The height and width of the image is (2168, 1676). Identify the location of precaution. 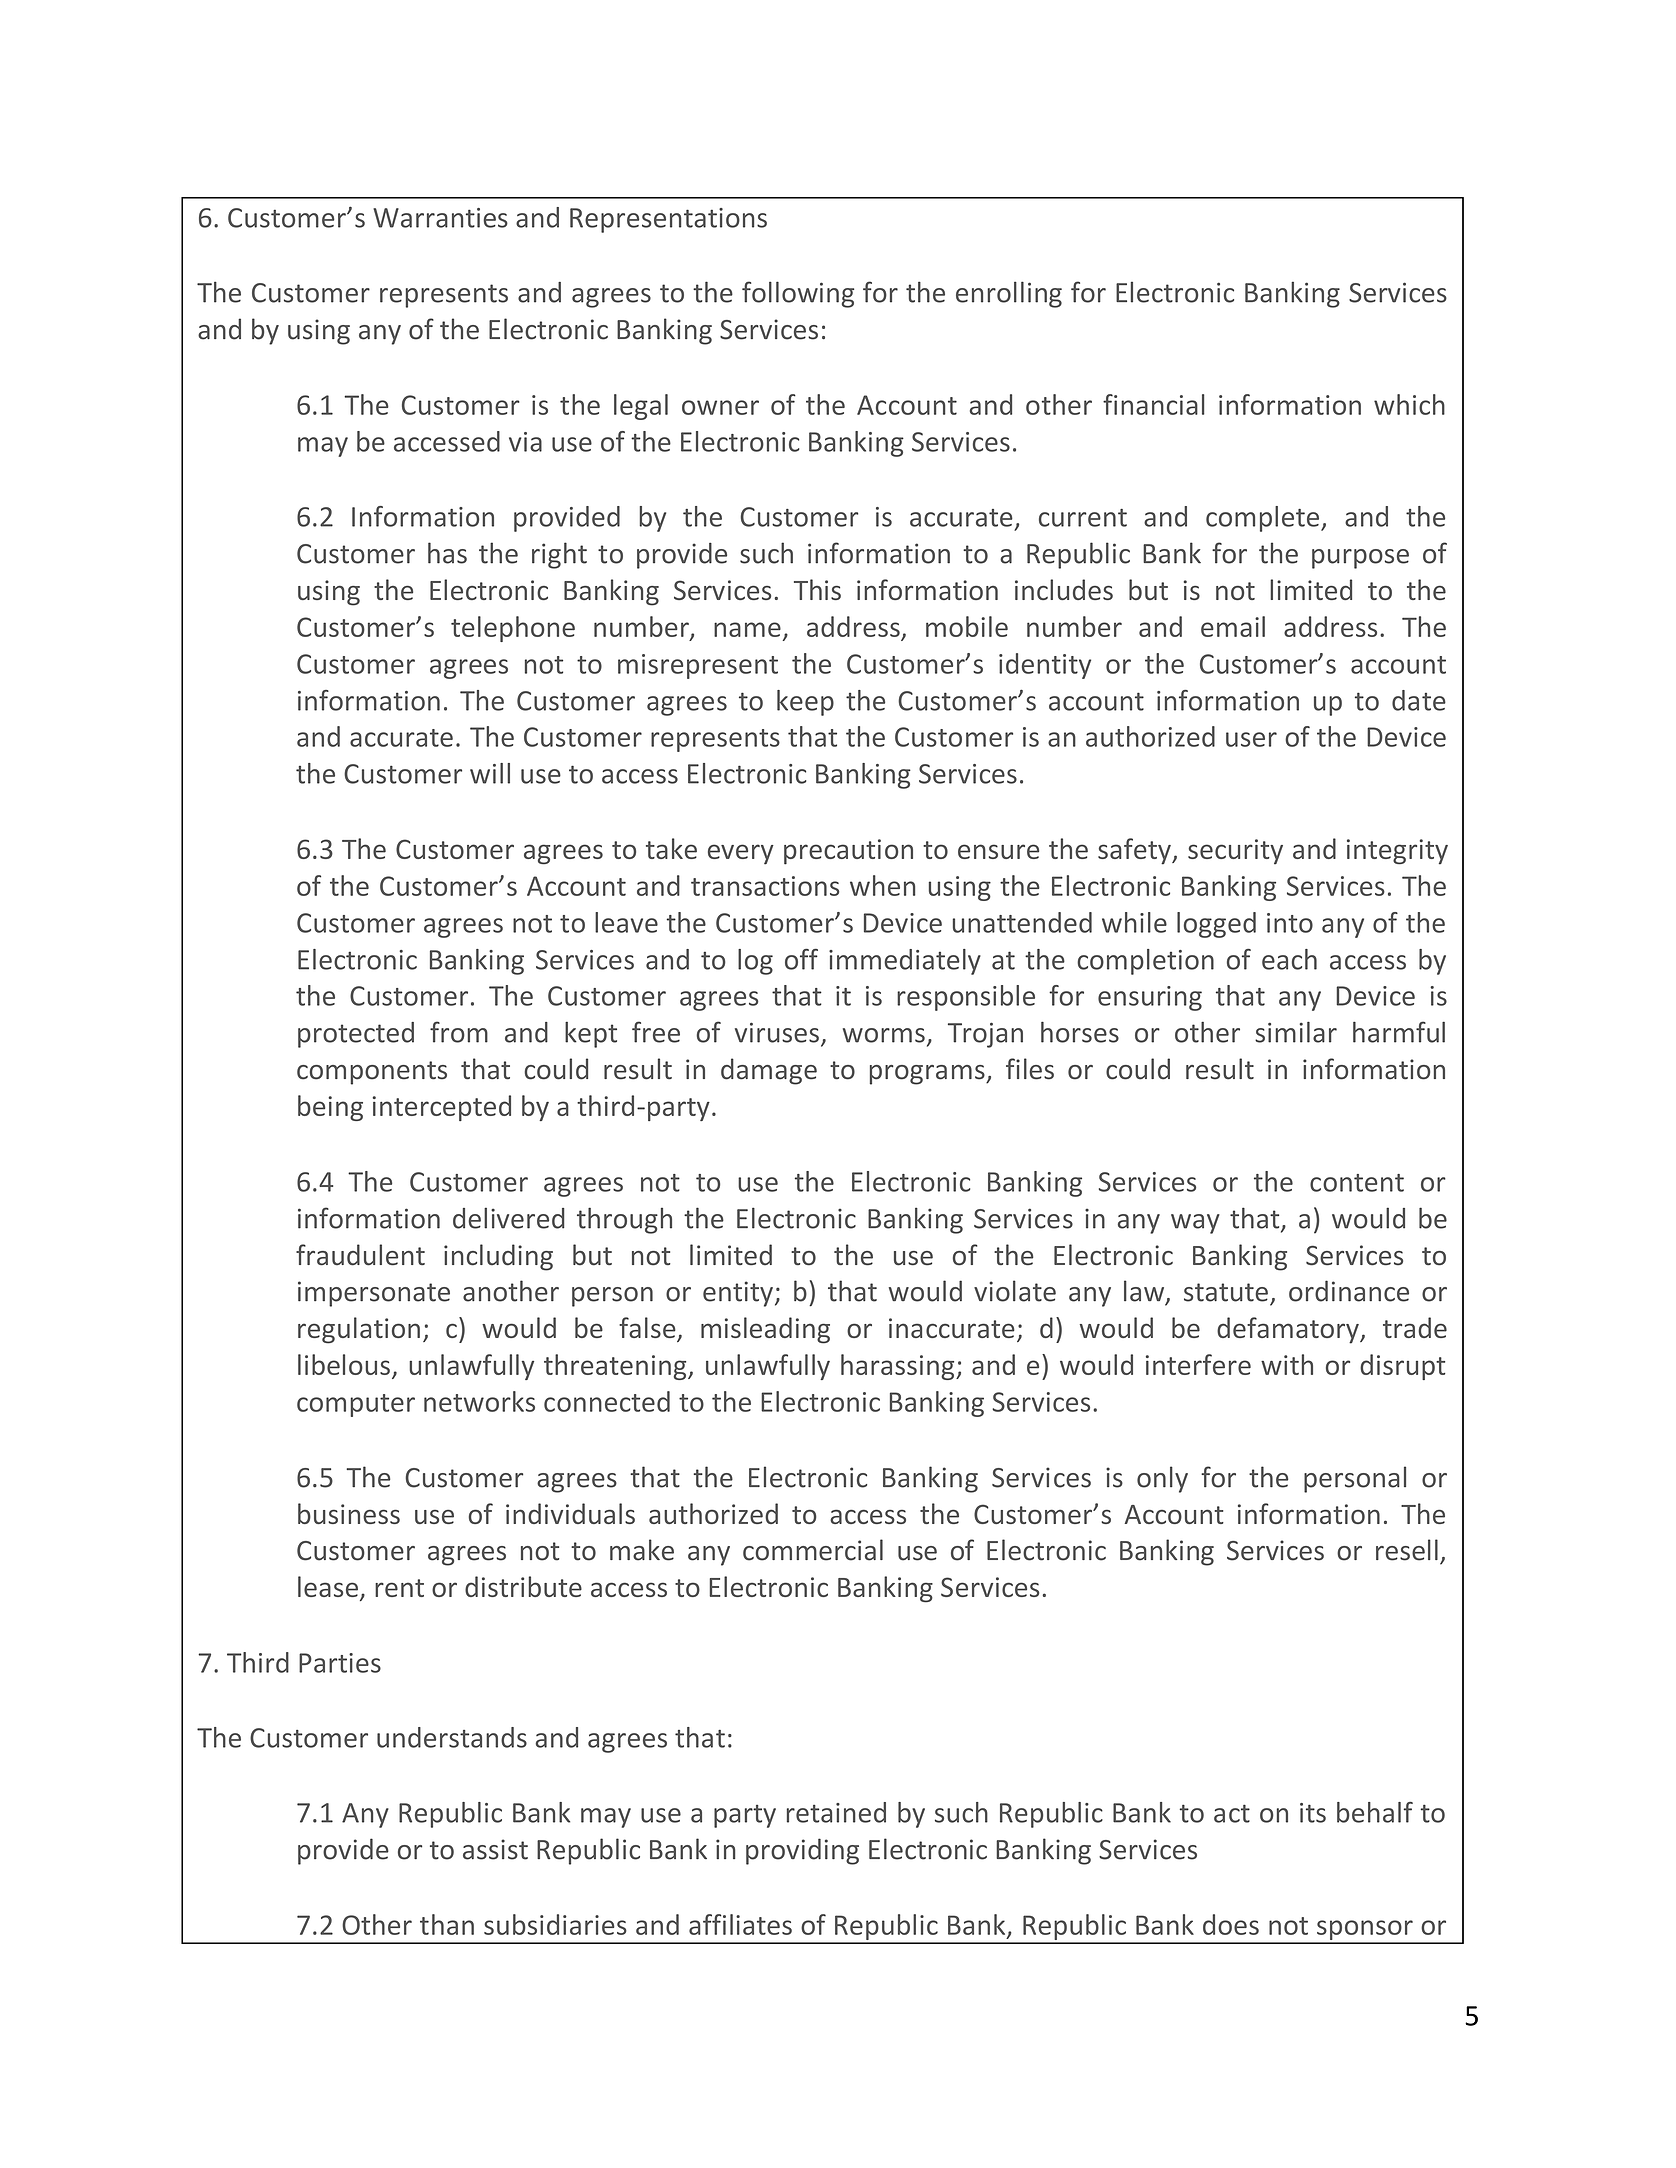
(848, 852).
